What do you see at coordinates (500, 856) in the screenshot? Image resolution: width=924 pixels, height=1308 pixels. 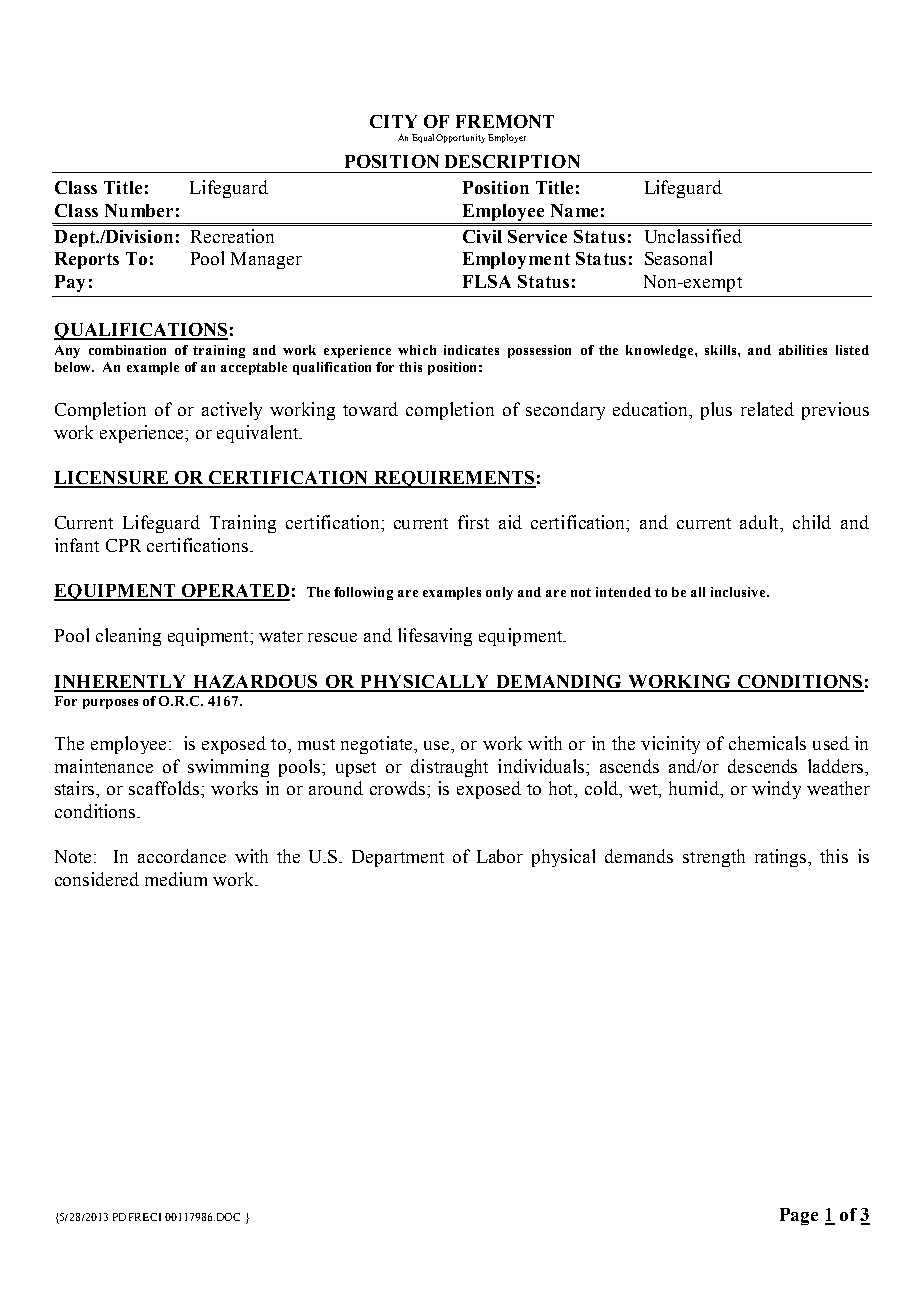 I see `Labor` at bounding box center [500, 856].
